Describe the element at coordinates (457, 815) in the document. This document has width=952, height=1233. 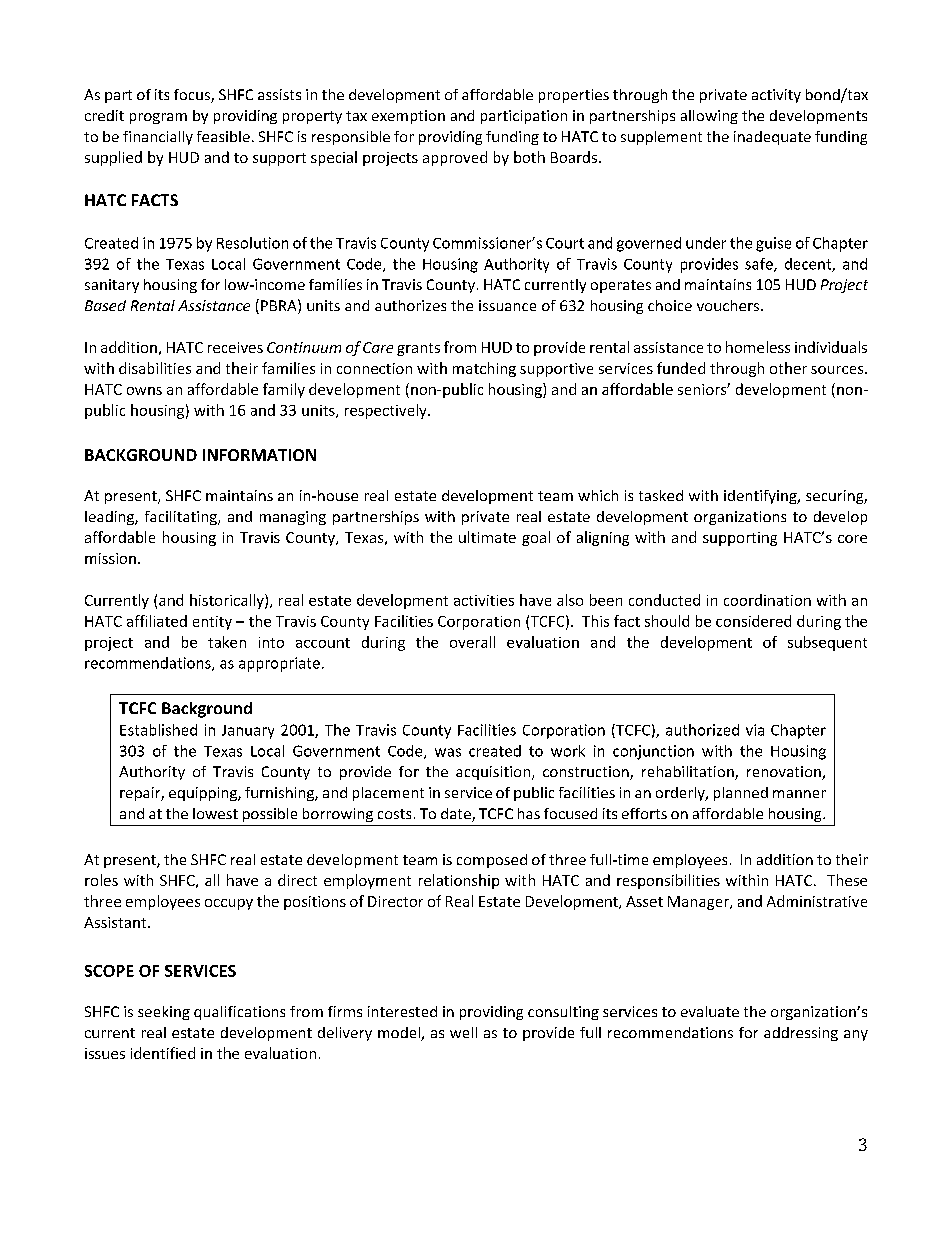
I see `date` at that location.
